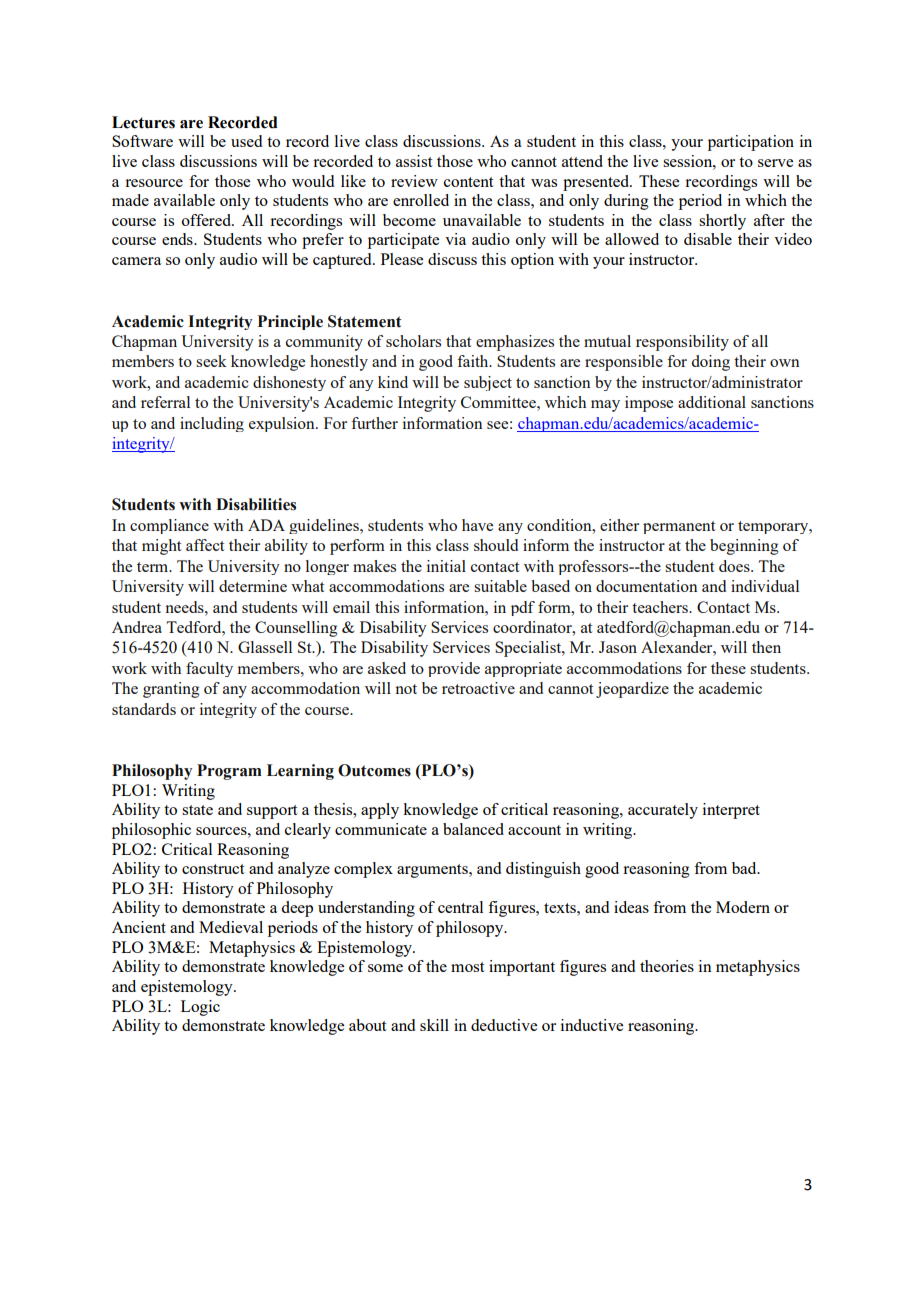 This page has width=924, height=1308. What do you see at coordinates (446, 566) in the page?
I see `initial` at bounding box center [446, 566].
